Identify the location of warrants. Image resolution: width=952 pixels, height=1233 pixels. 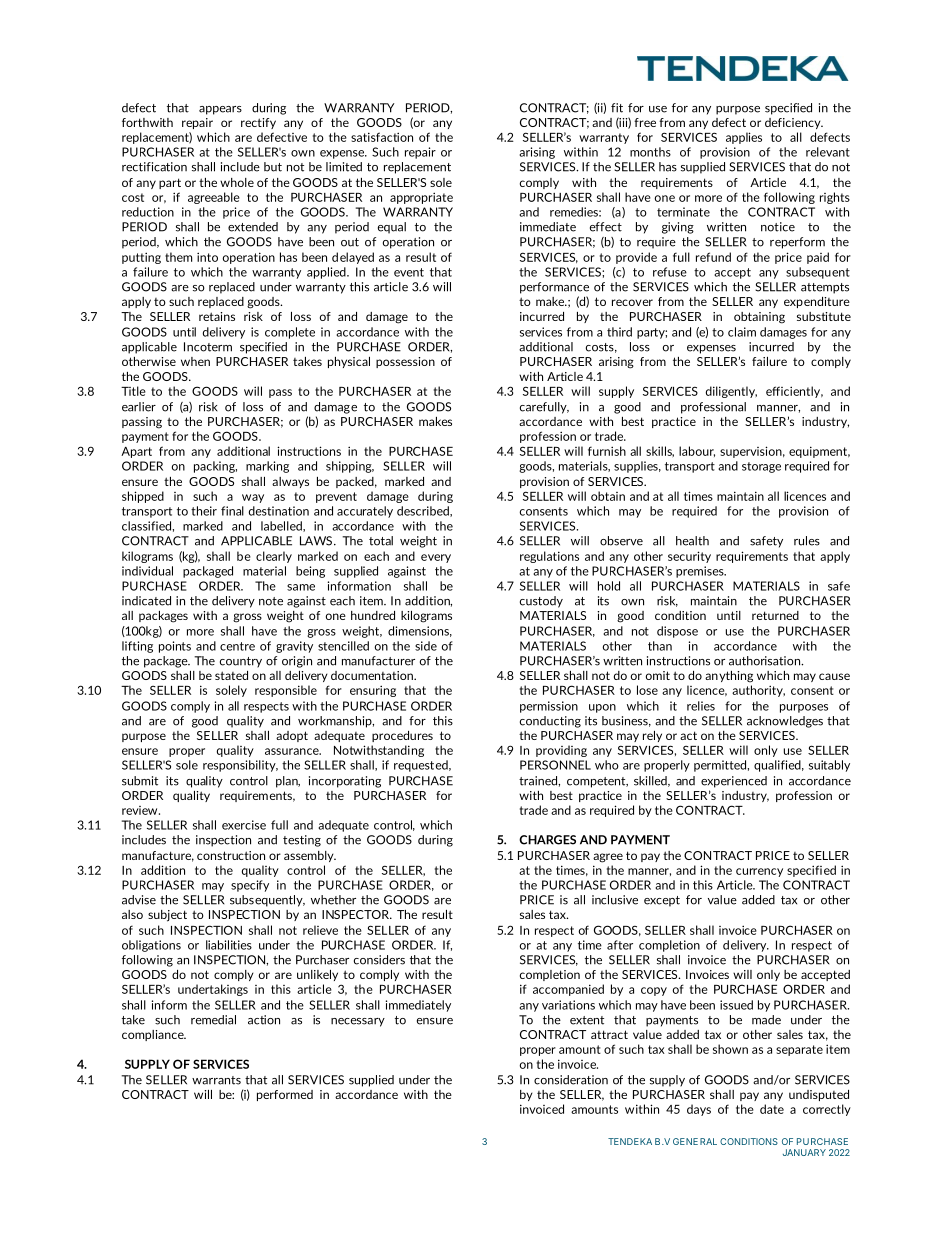
(216, 1080).
